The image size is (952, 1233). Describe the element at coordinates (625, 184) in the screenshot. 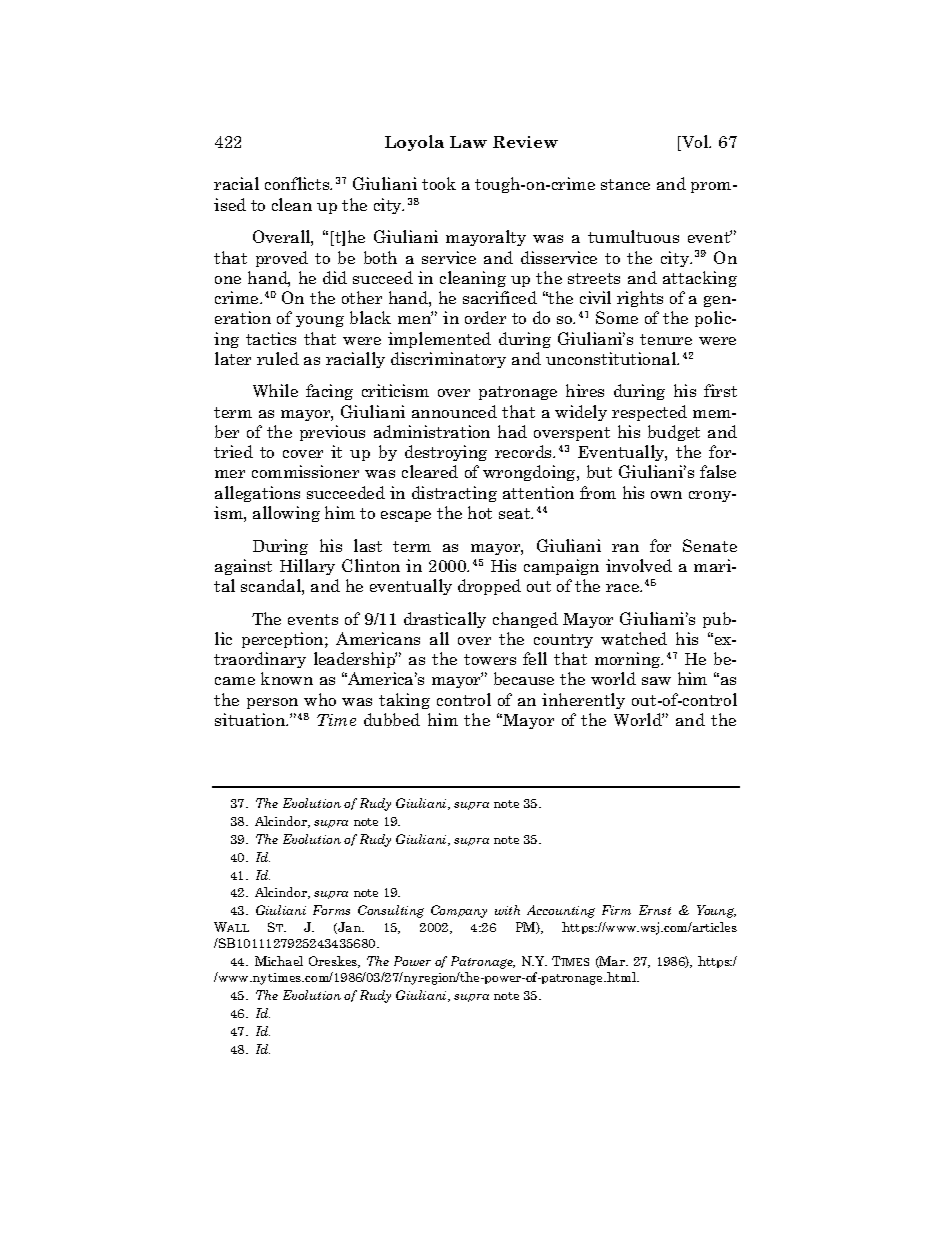

I see `stance` at that location.
